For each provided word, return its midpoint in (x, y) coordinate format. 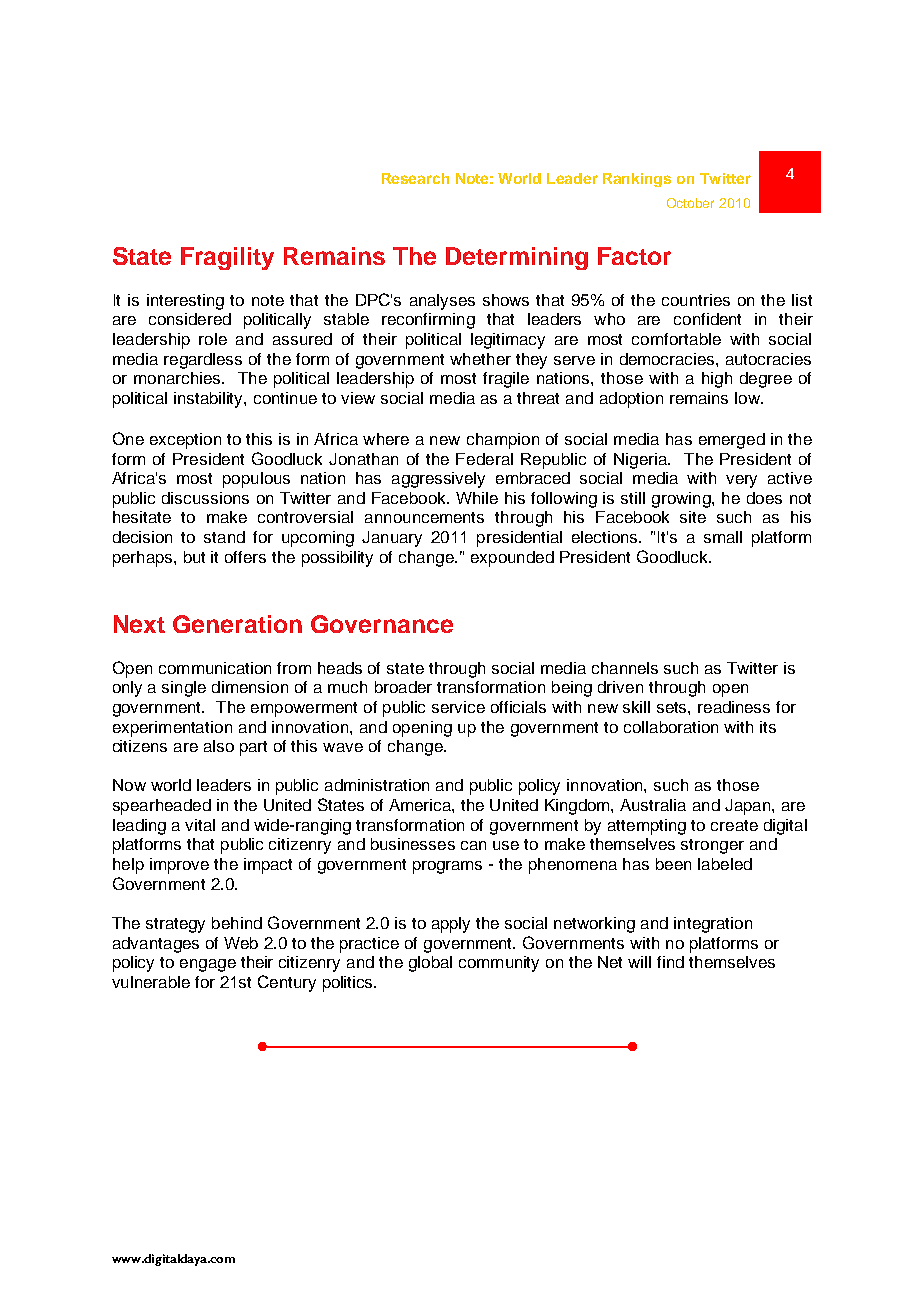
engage (208, 965)
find (670, 962)
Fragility (227, 258)
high (717, 380)
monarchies (178, 378)
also (219, 746)
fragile (506, 380)
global (430, 964)
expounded (512, 559)
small (723, 537)
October (690, 203)
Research (415, 178)
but (194, 557)
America (421, 805)
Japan (749, 807)
